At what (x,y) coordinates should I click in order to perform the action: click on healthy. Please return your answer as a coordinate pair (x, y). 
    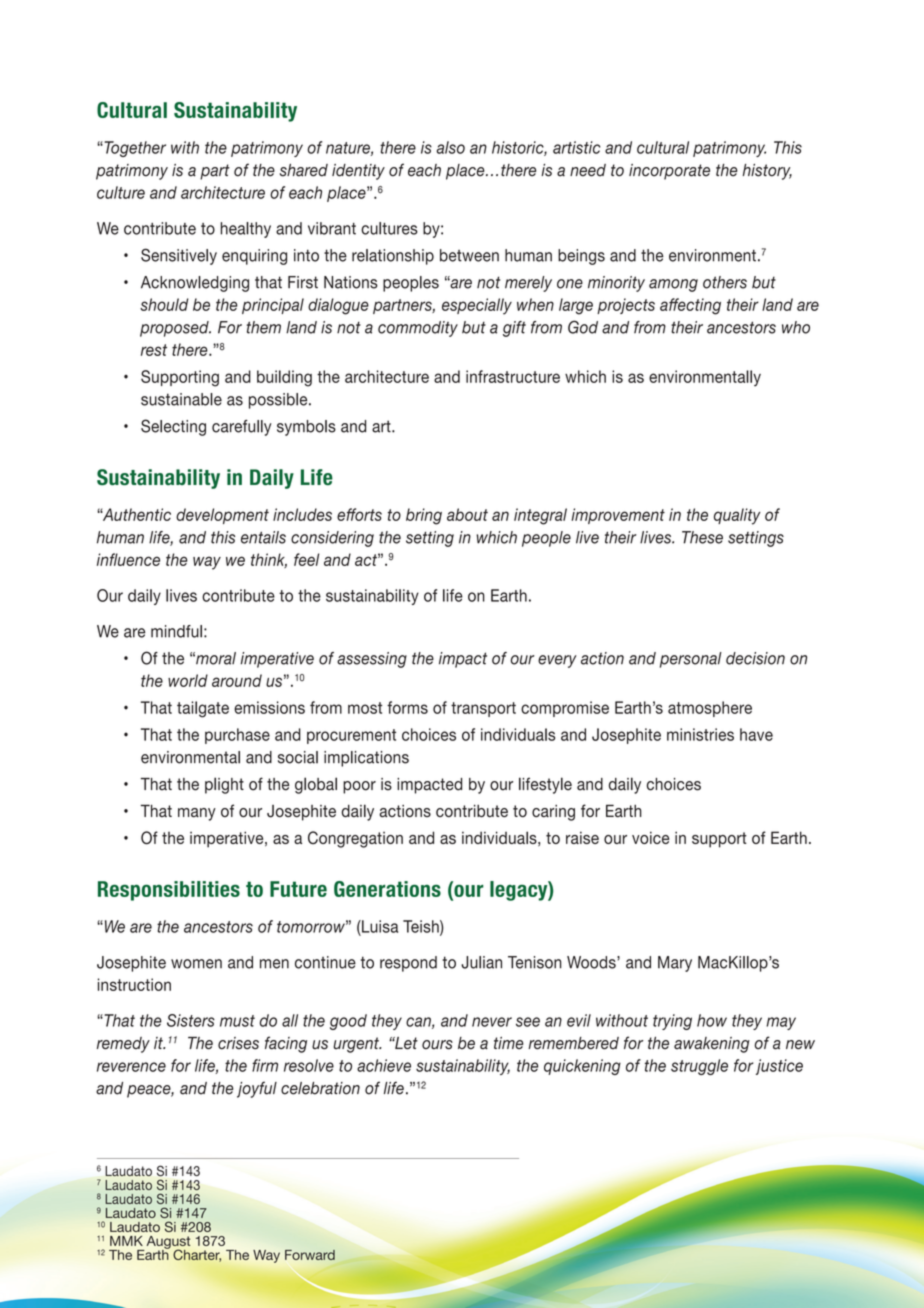
    Looking at the image, I should click on (246, 230).
